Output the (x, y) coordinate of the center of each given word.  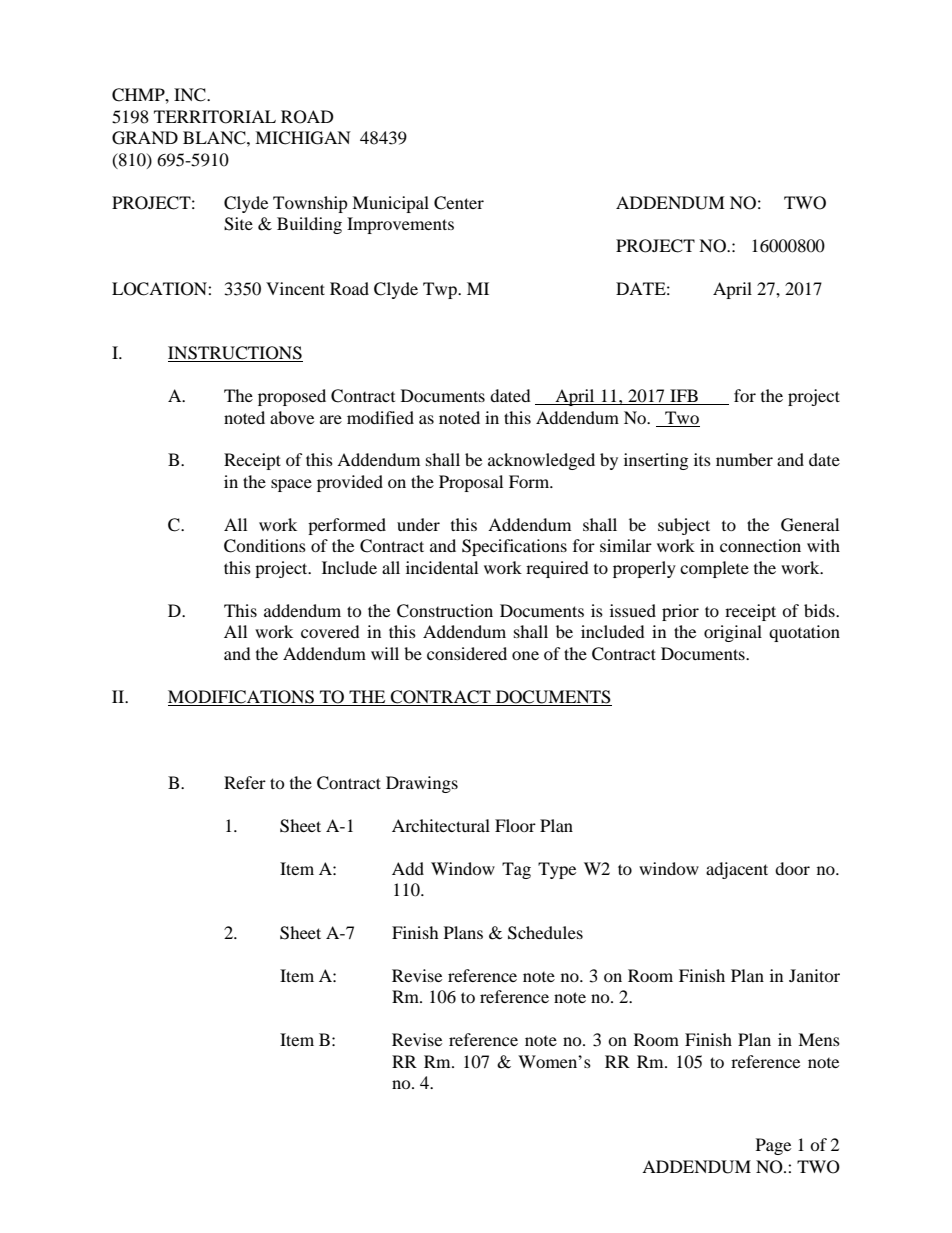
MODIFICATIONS (241, 697)
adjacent (737, 870)
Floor (515, 825)
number (744, 459)
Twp (441, 290)
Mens (819, 1039)
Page (773, 1146)
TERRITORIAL (215, 117)
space (291, 485)
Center (459, 203)
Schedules (545, 933)
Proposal (471, 483)
